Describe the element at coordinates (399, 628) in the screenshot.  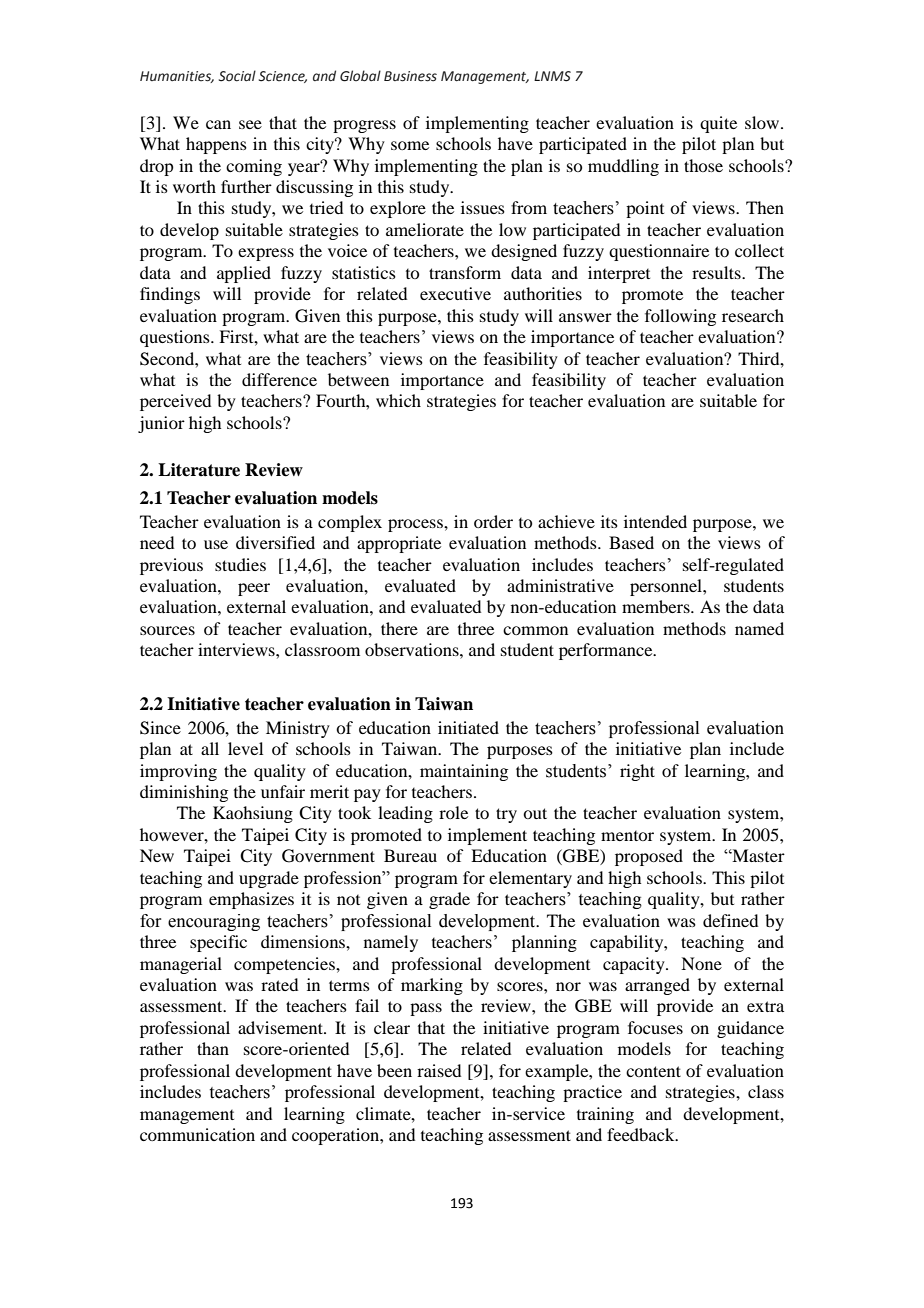
I see `there` at that location.
